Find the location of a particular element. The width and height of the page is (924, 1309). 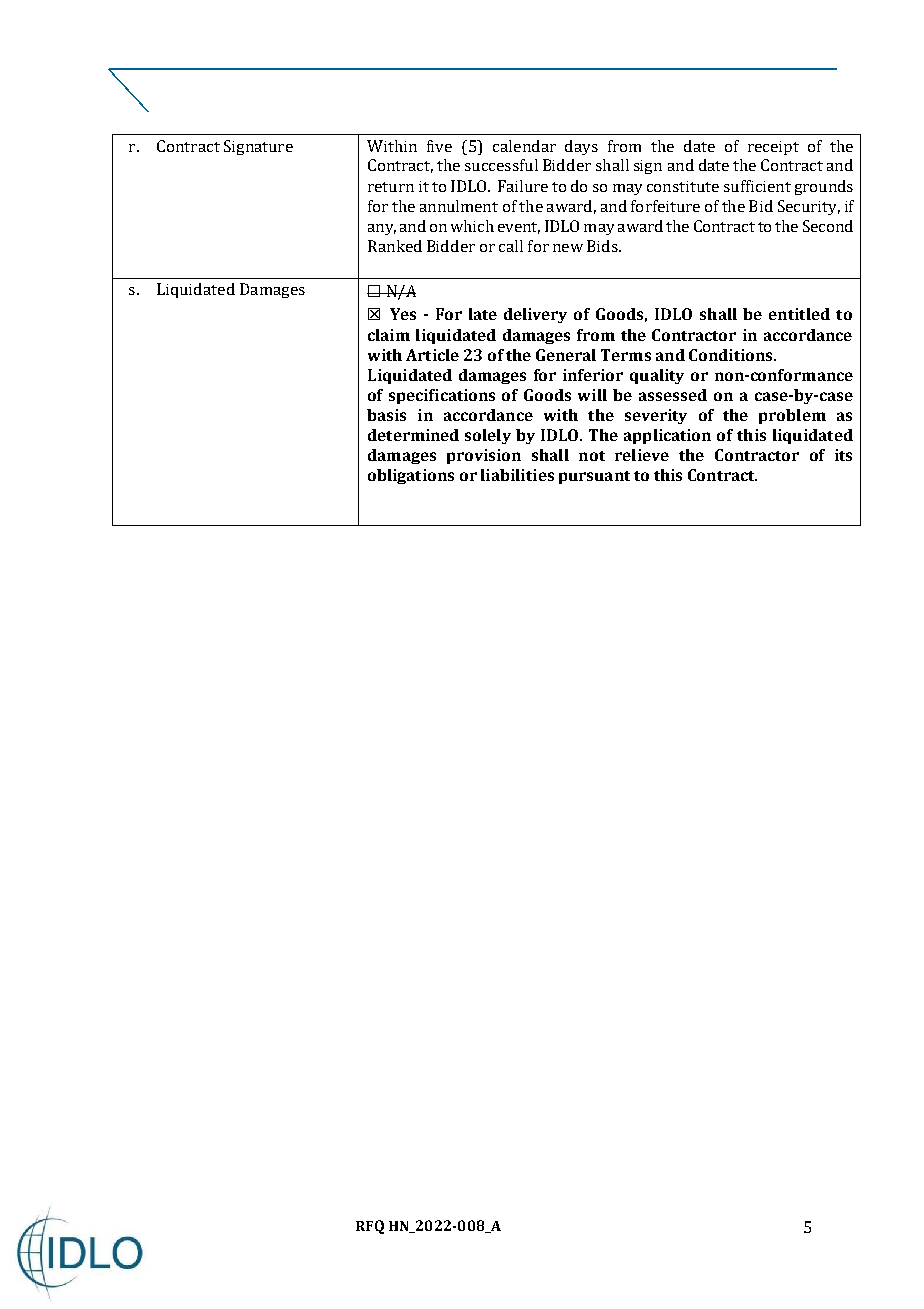

days is located at coordinates (581, 147).
